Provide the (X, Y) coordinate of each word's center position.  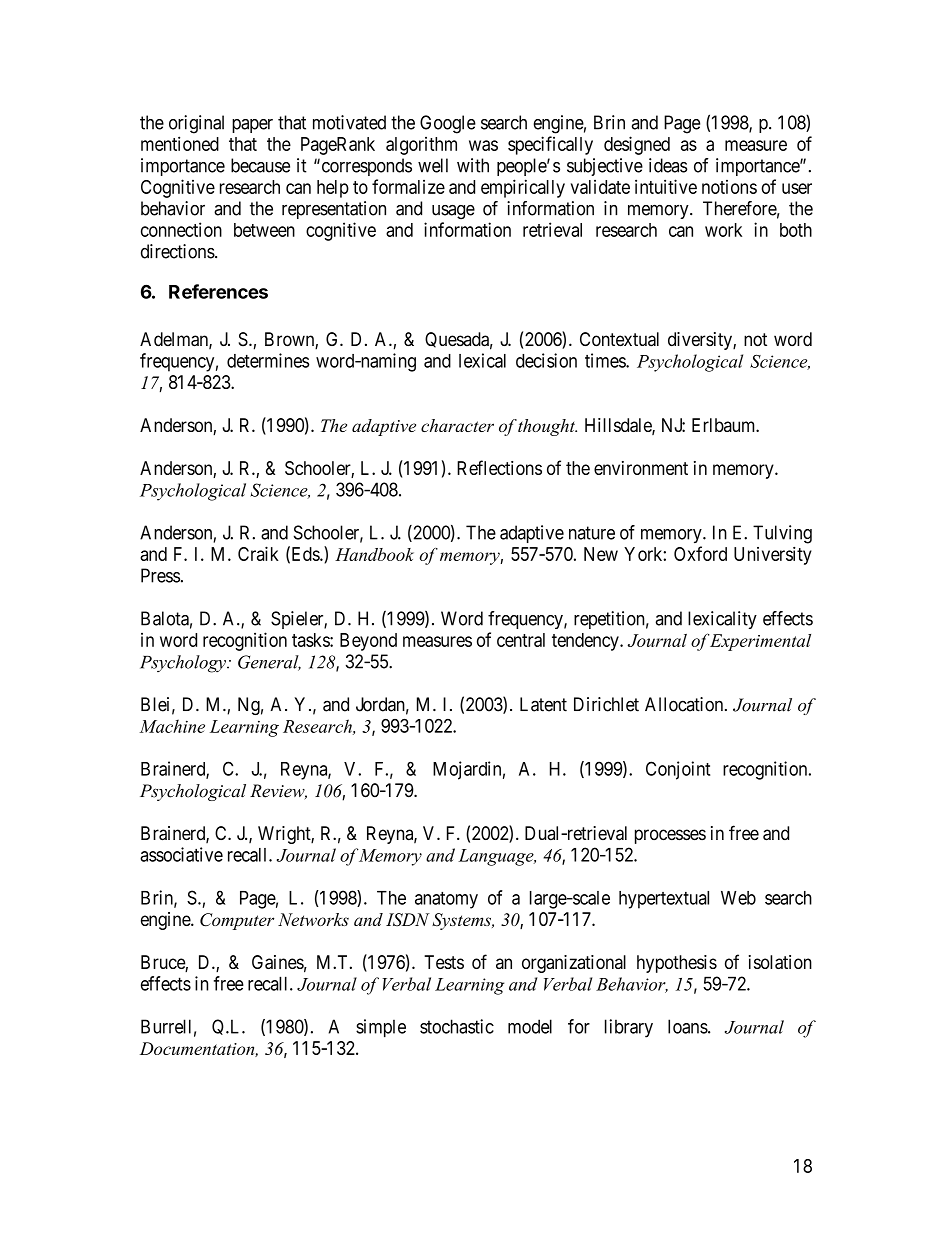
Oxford (700, 553)
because (260, 165)
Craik (258, 553)
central (521, 640)
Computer (237, 921)
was (483, 145)
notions (729, 187)
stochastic (457, 1026)
